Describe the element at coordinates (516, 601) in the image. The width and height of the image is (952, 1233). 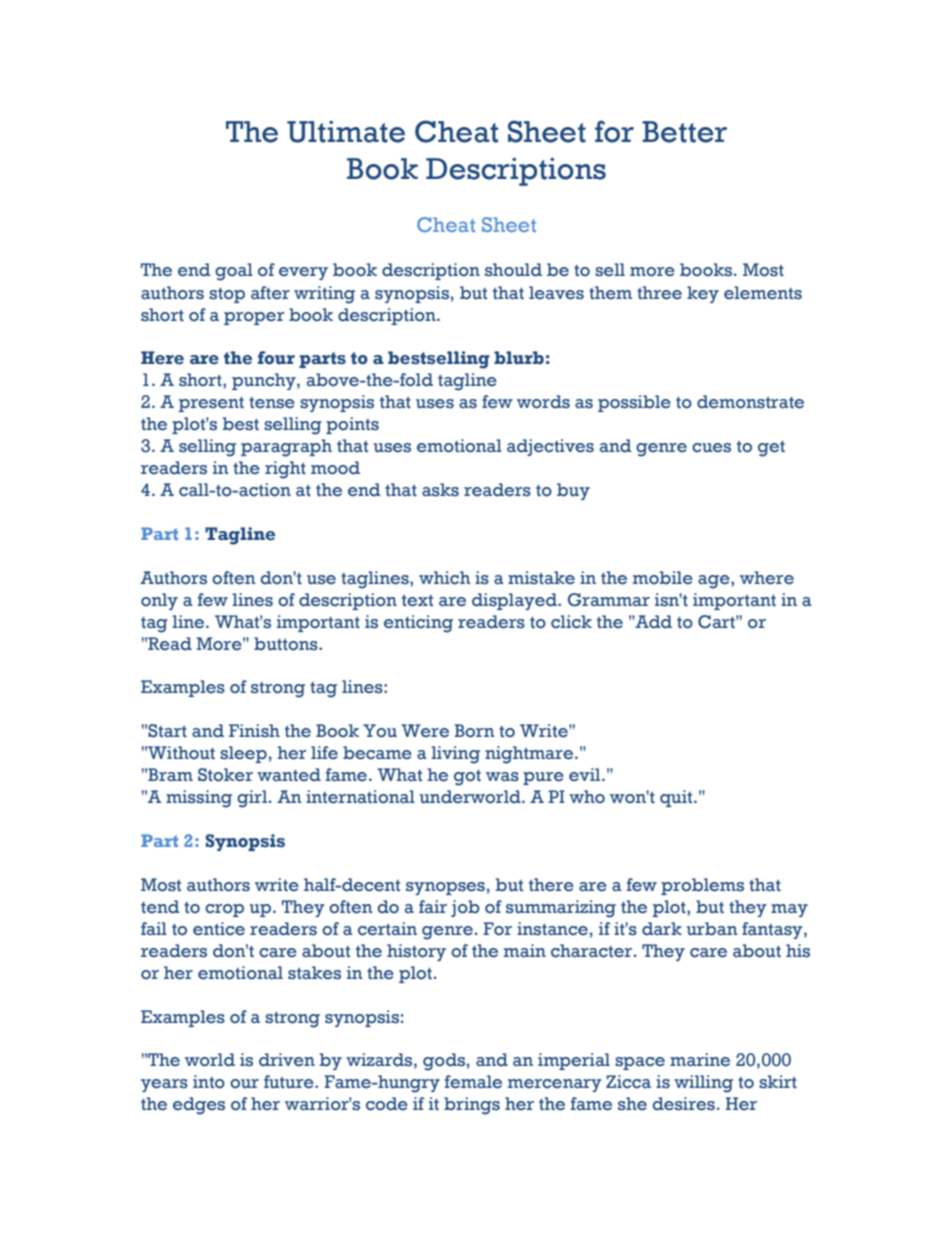
I see `displayed` at that location.
